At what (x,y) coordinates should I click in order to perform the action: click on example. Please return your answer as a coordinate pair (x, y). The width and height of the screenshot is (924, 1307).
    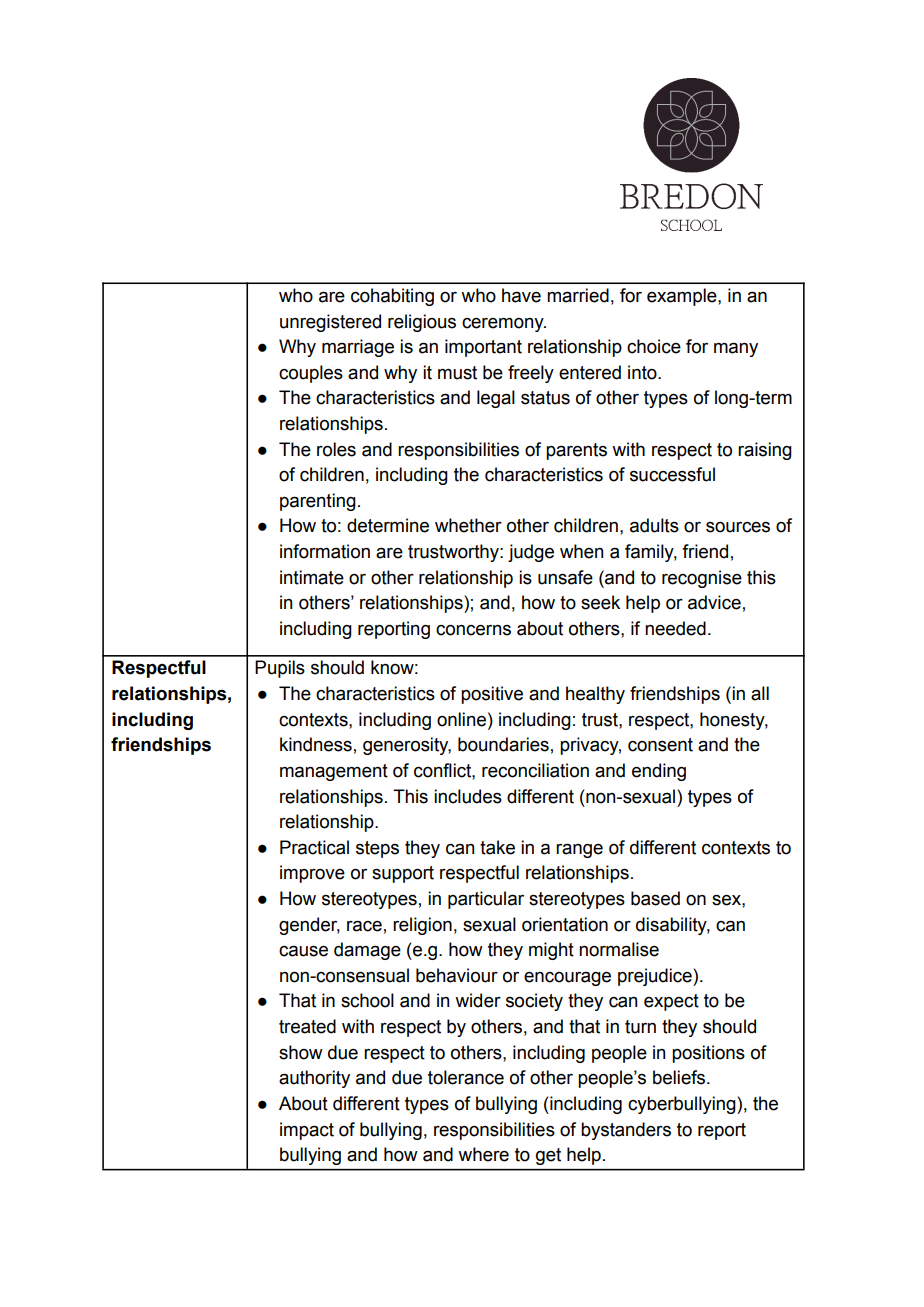
    Looking at the image, I should click on (683, 297).
